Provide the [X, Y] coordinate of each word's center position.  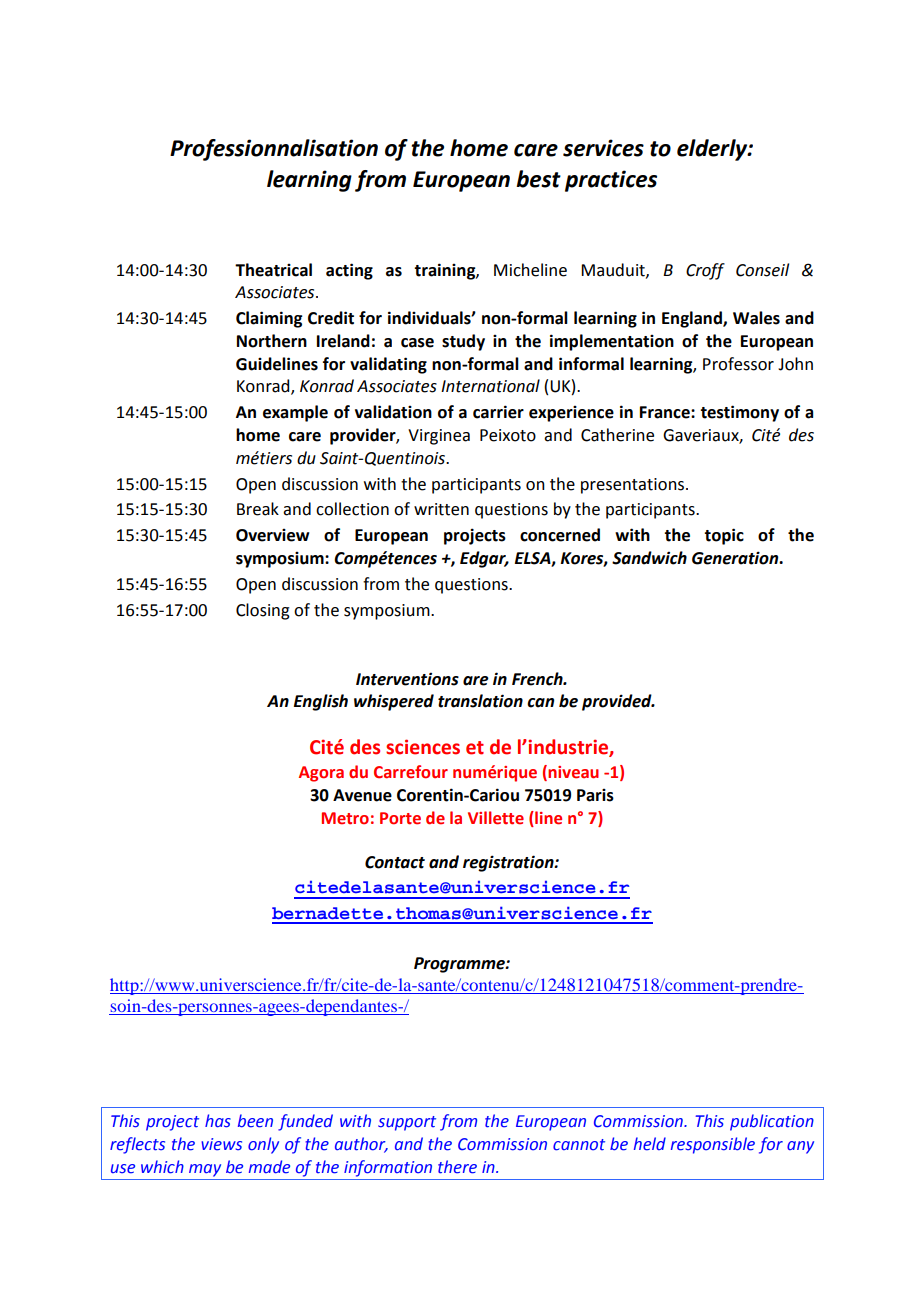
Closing [263, 611]
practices [611, 181]
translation [480, 701]
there [457, 1167]
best [538, 179]
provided [618, 702]
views [221, 1144]
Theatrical [273, 270]
